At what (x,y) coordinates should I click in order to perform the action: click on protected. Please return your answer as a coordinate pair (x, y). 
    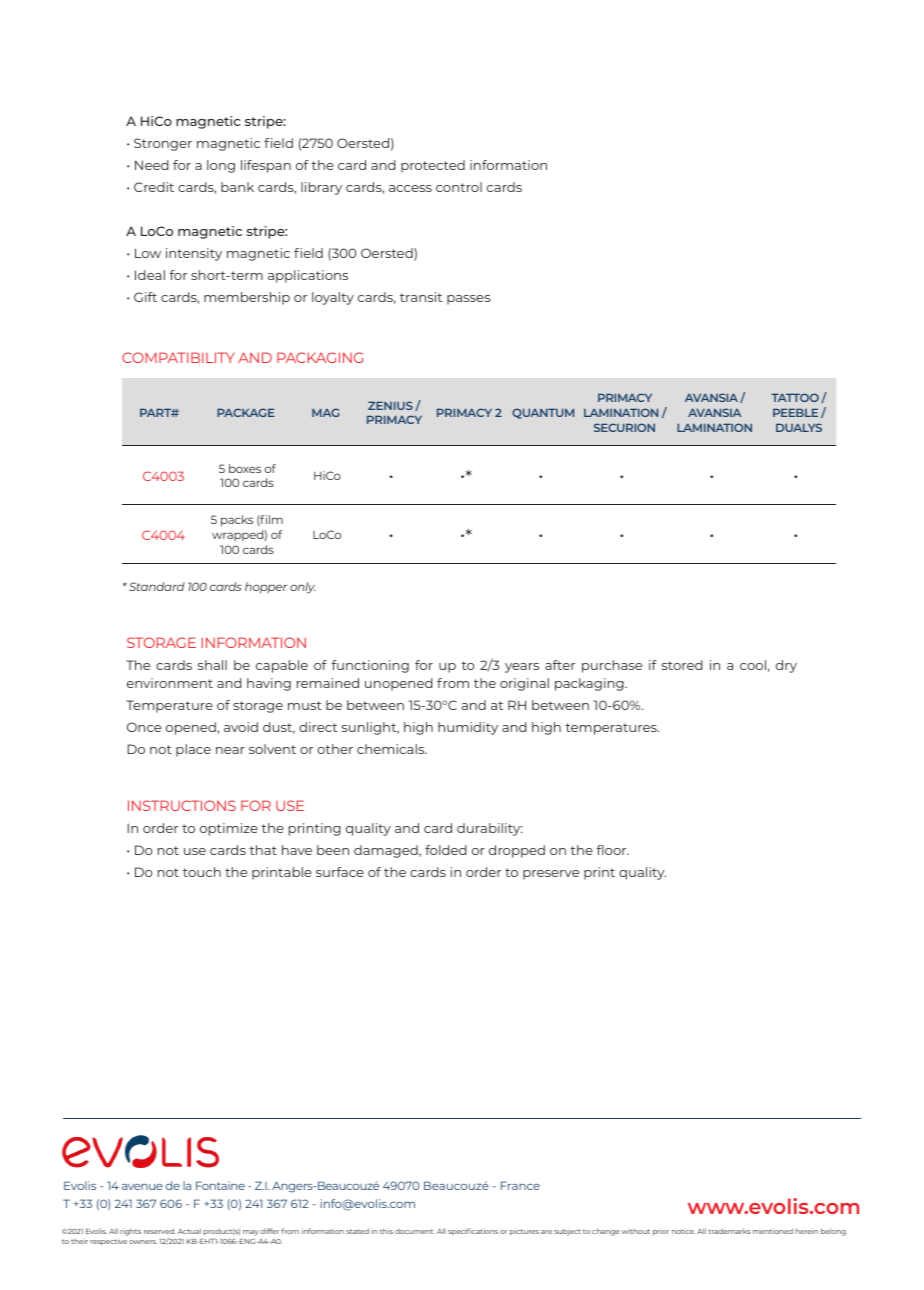
    Looking at the image, I should click on (433, 166).
